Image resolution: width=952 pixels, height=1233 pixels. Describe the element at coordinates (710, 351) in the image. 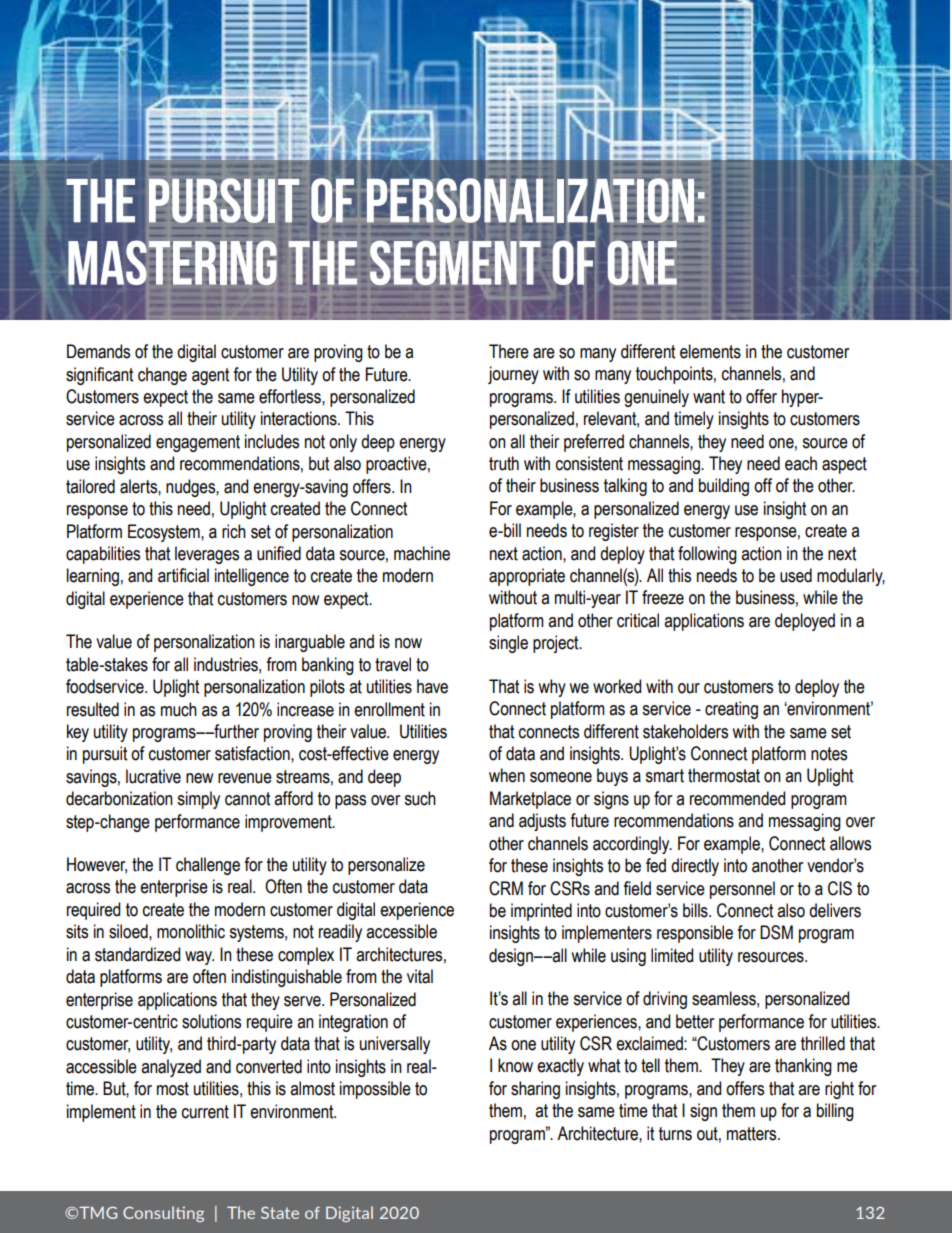

I see `elements` at that location.
